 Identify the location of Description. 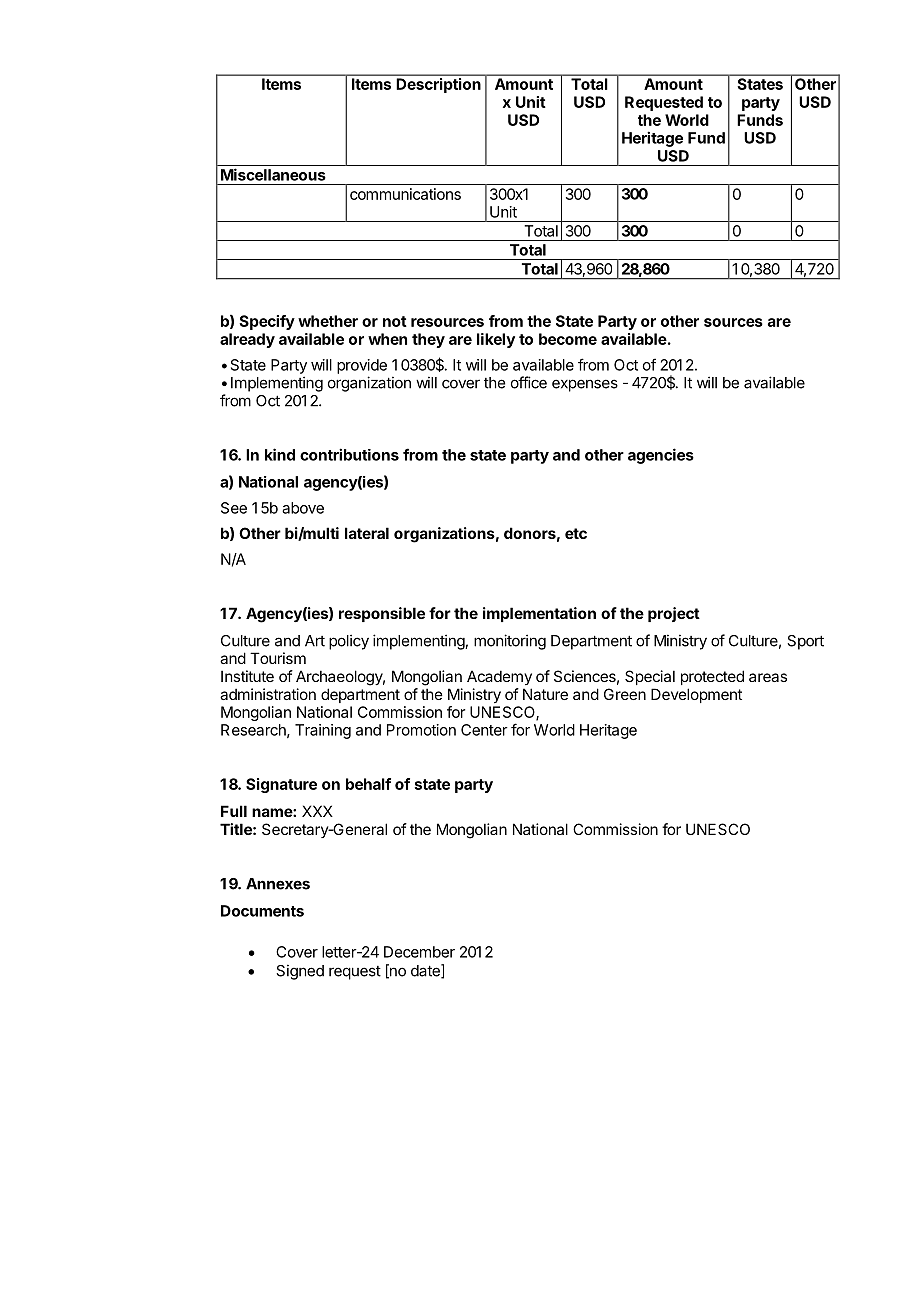
(439, 85).
